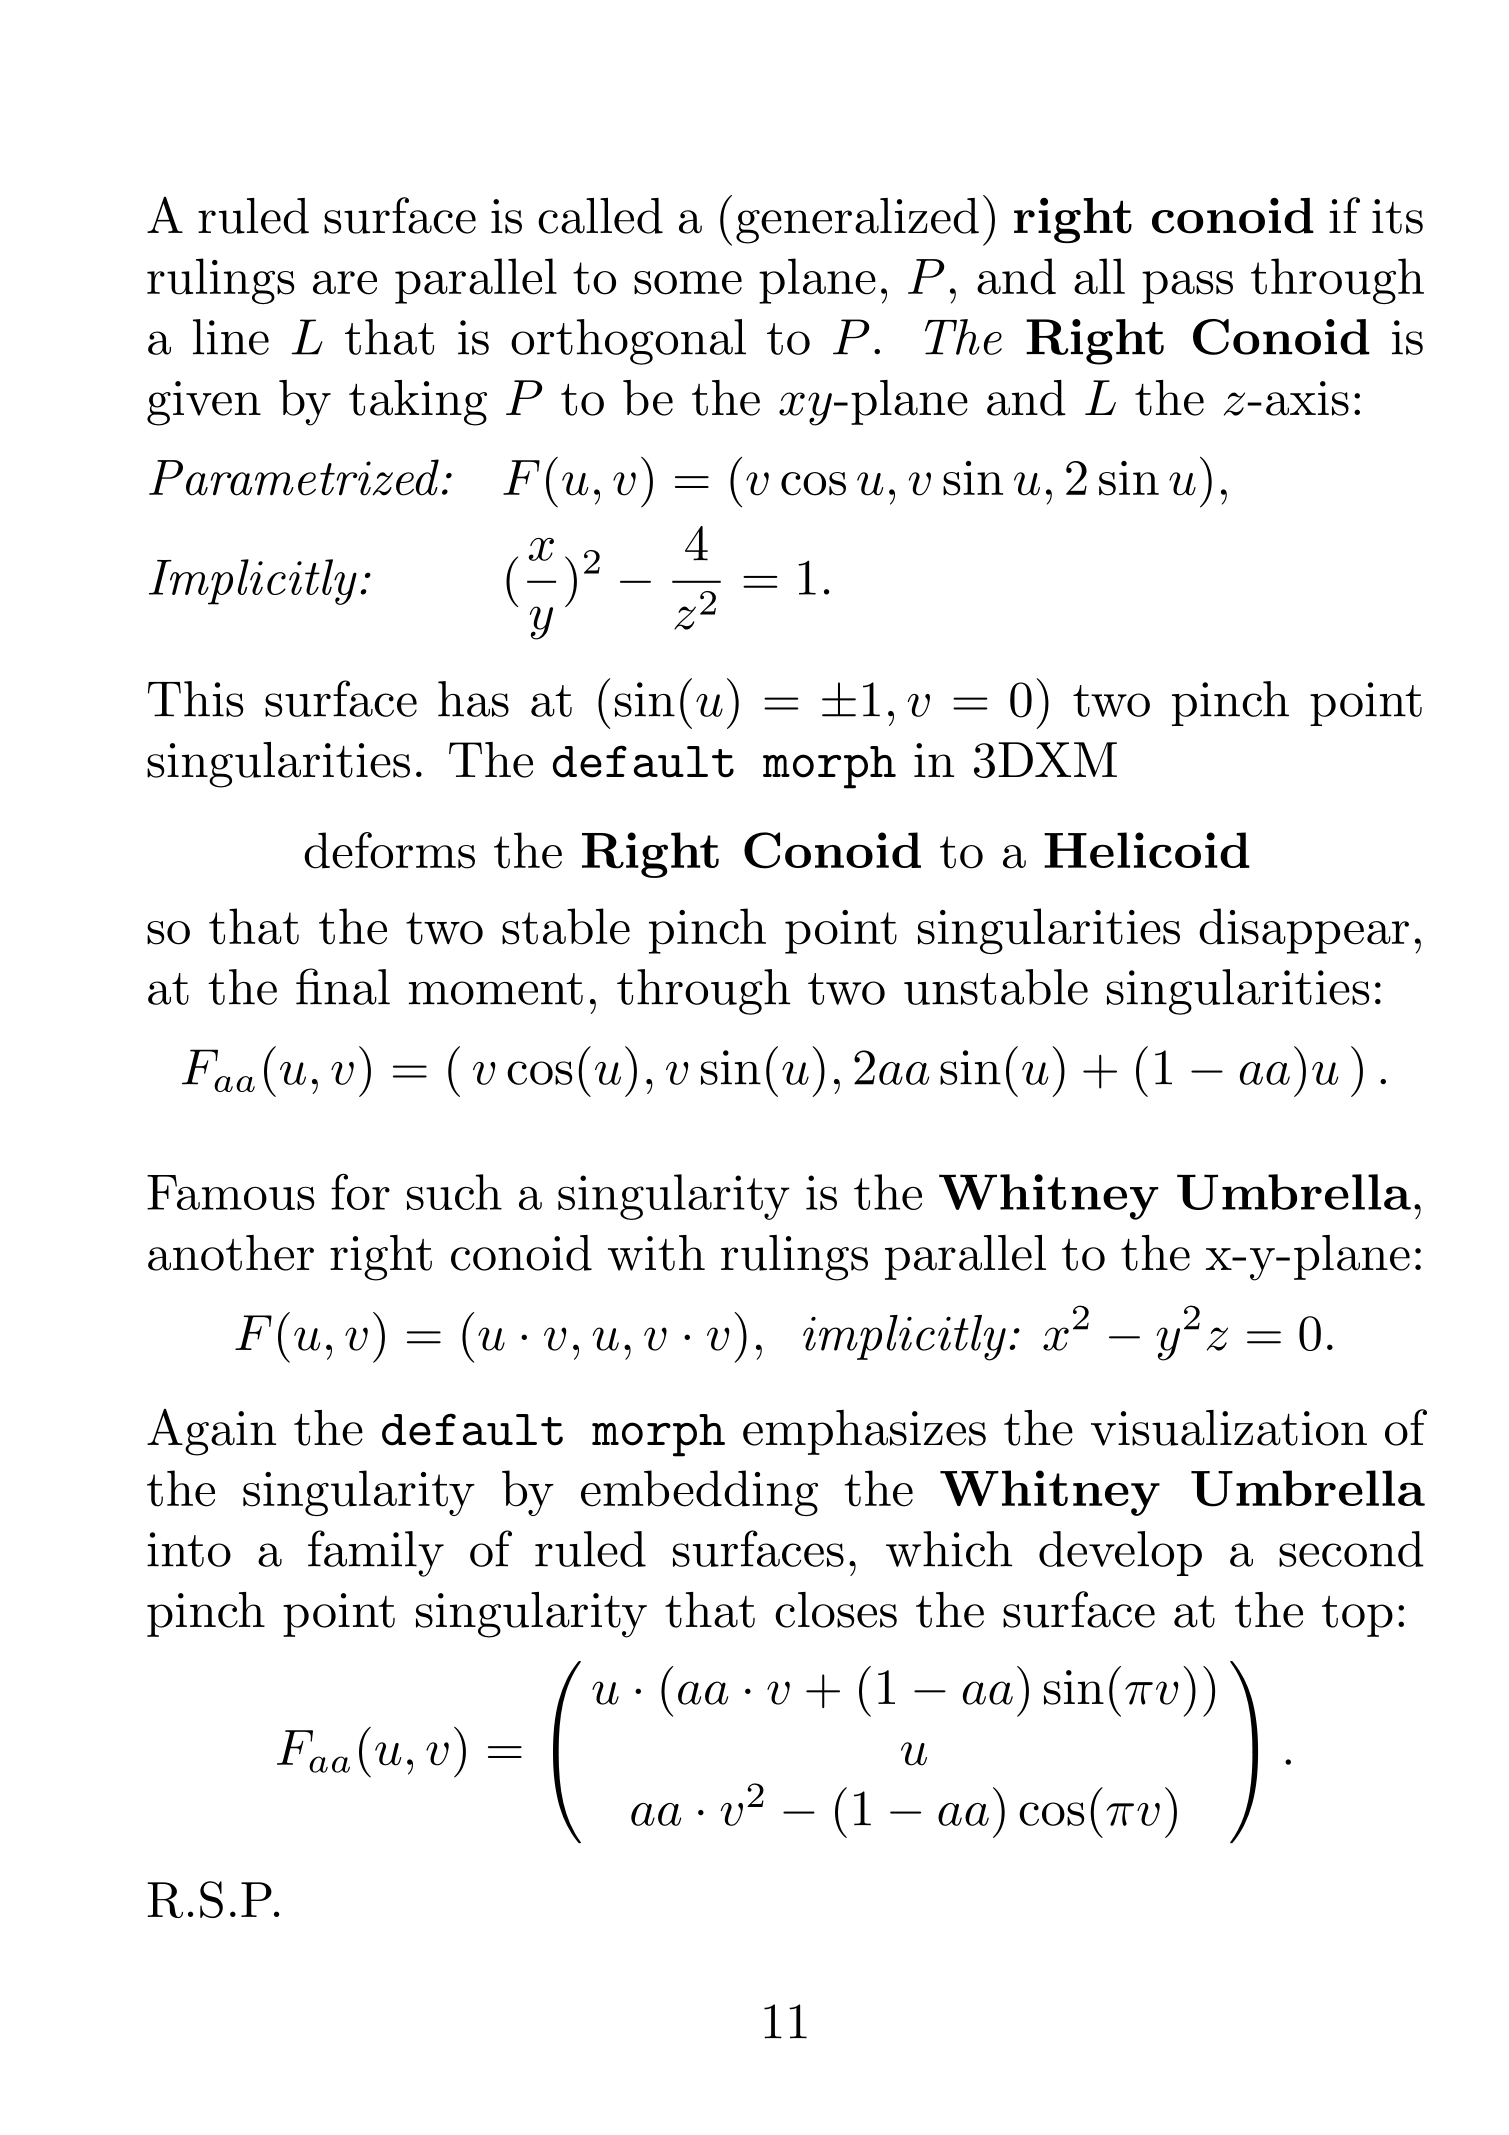 The width and height of the screenshot is (1509, 2135). I want to click on are, so click(345, 283).
